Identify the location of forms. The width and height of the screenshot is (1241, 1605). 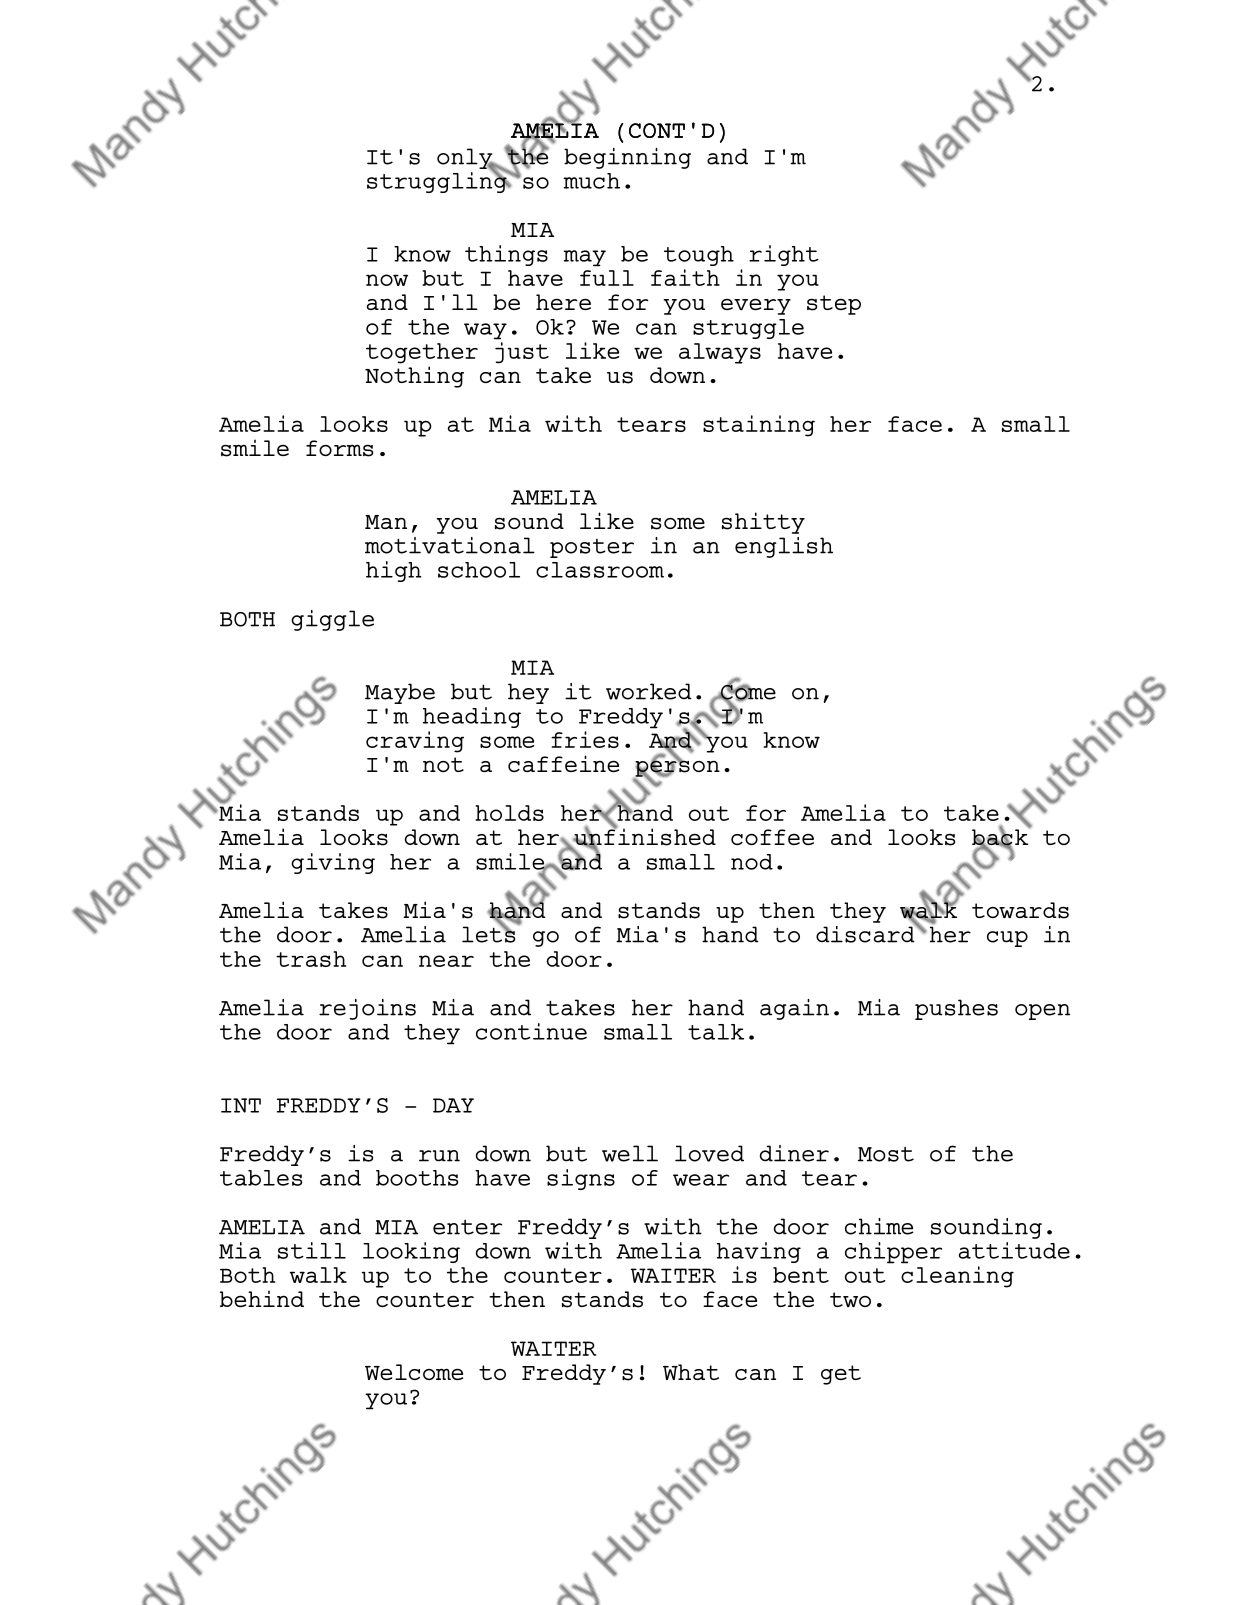
(339, 448).
